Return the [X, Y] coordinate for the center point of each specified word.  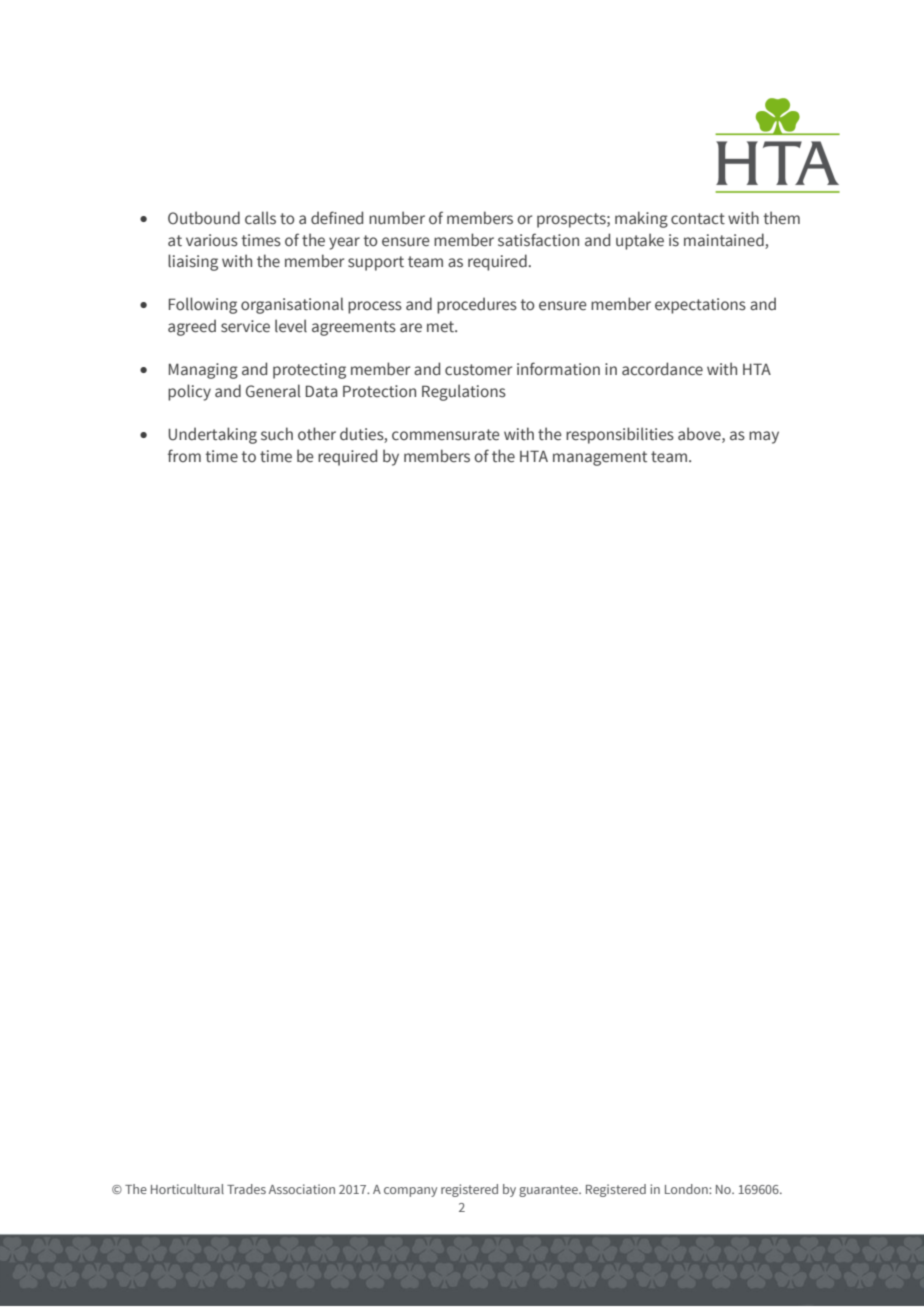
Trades [246, 1189]
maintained [724, 240]
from [184, 455]
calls [260, 218]
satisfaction [538, 240]
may [764, 437]
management [600, 458]
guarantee [549, 1191]
